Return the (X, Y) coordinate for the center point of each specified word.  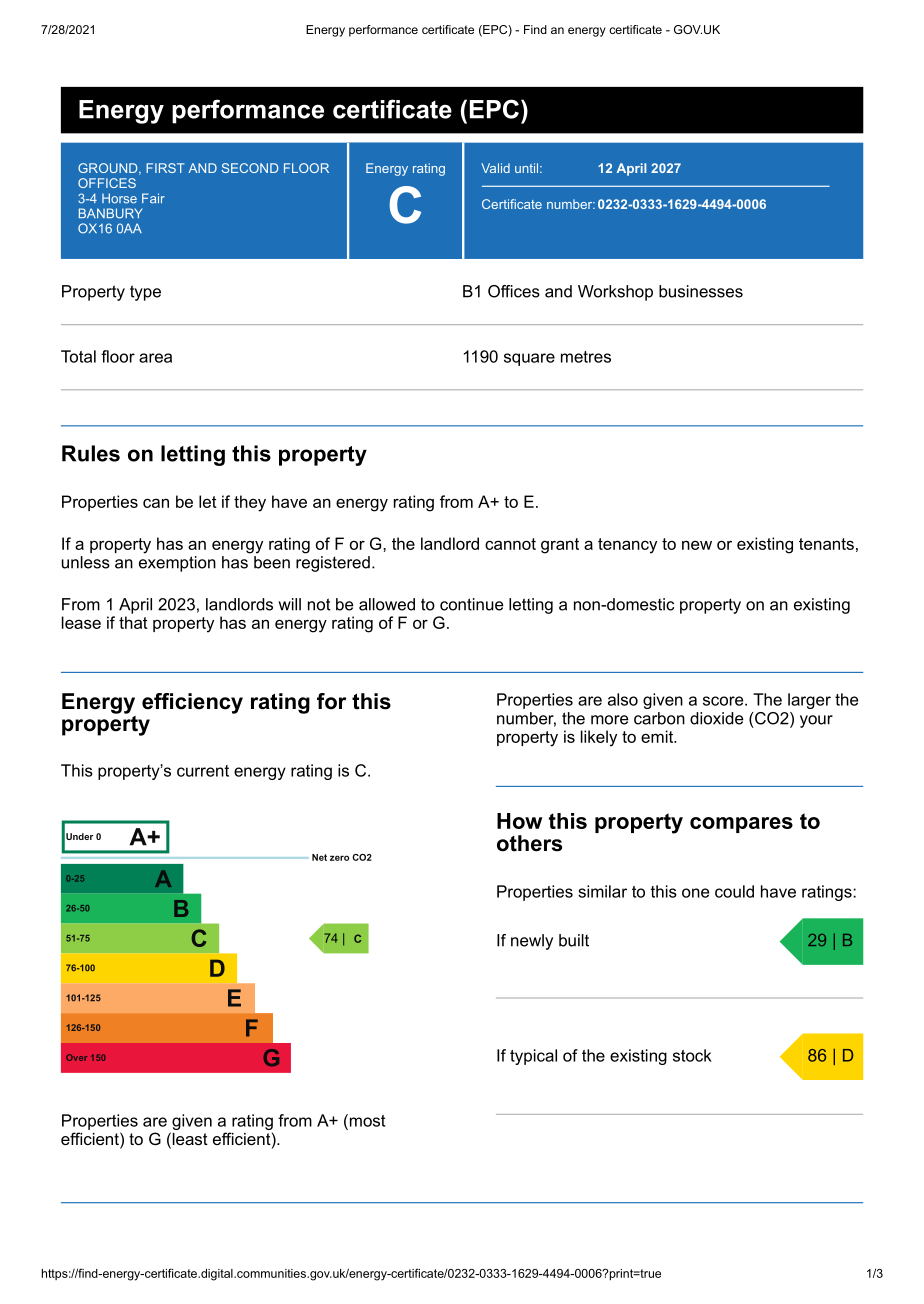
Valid (495, 168)
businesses (701, 291)
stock (692, 1055)
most (366, 1120)
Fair (153, 198)
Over (76, 1057)
